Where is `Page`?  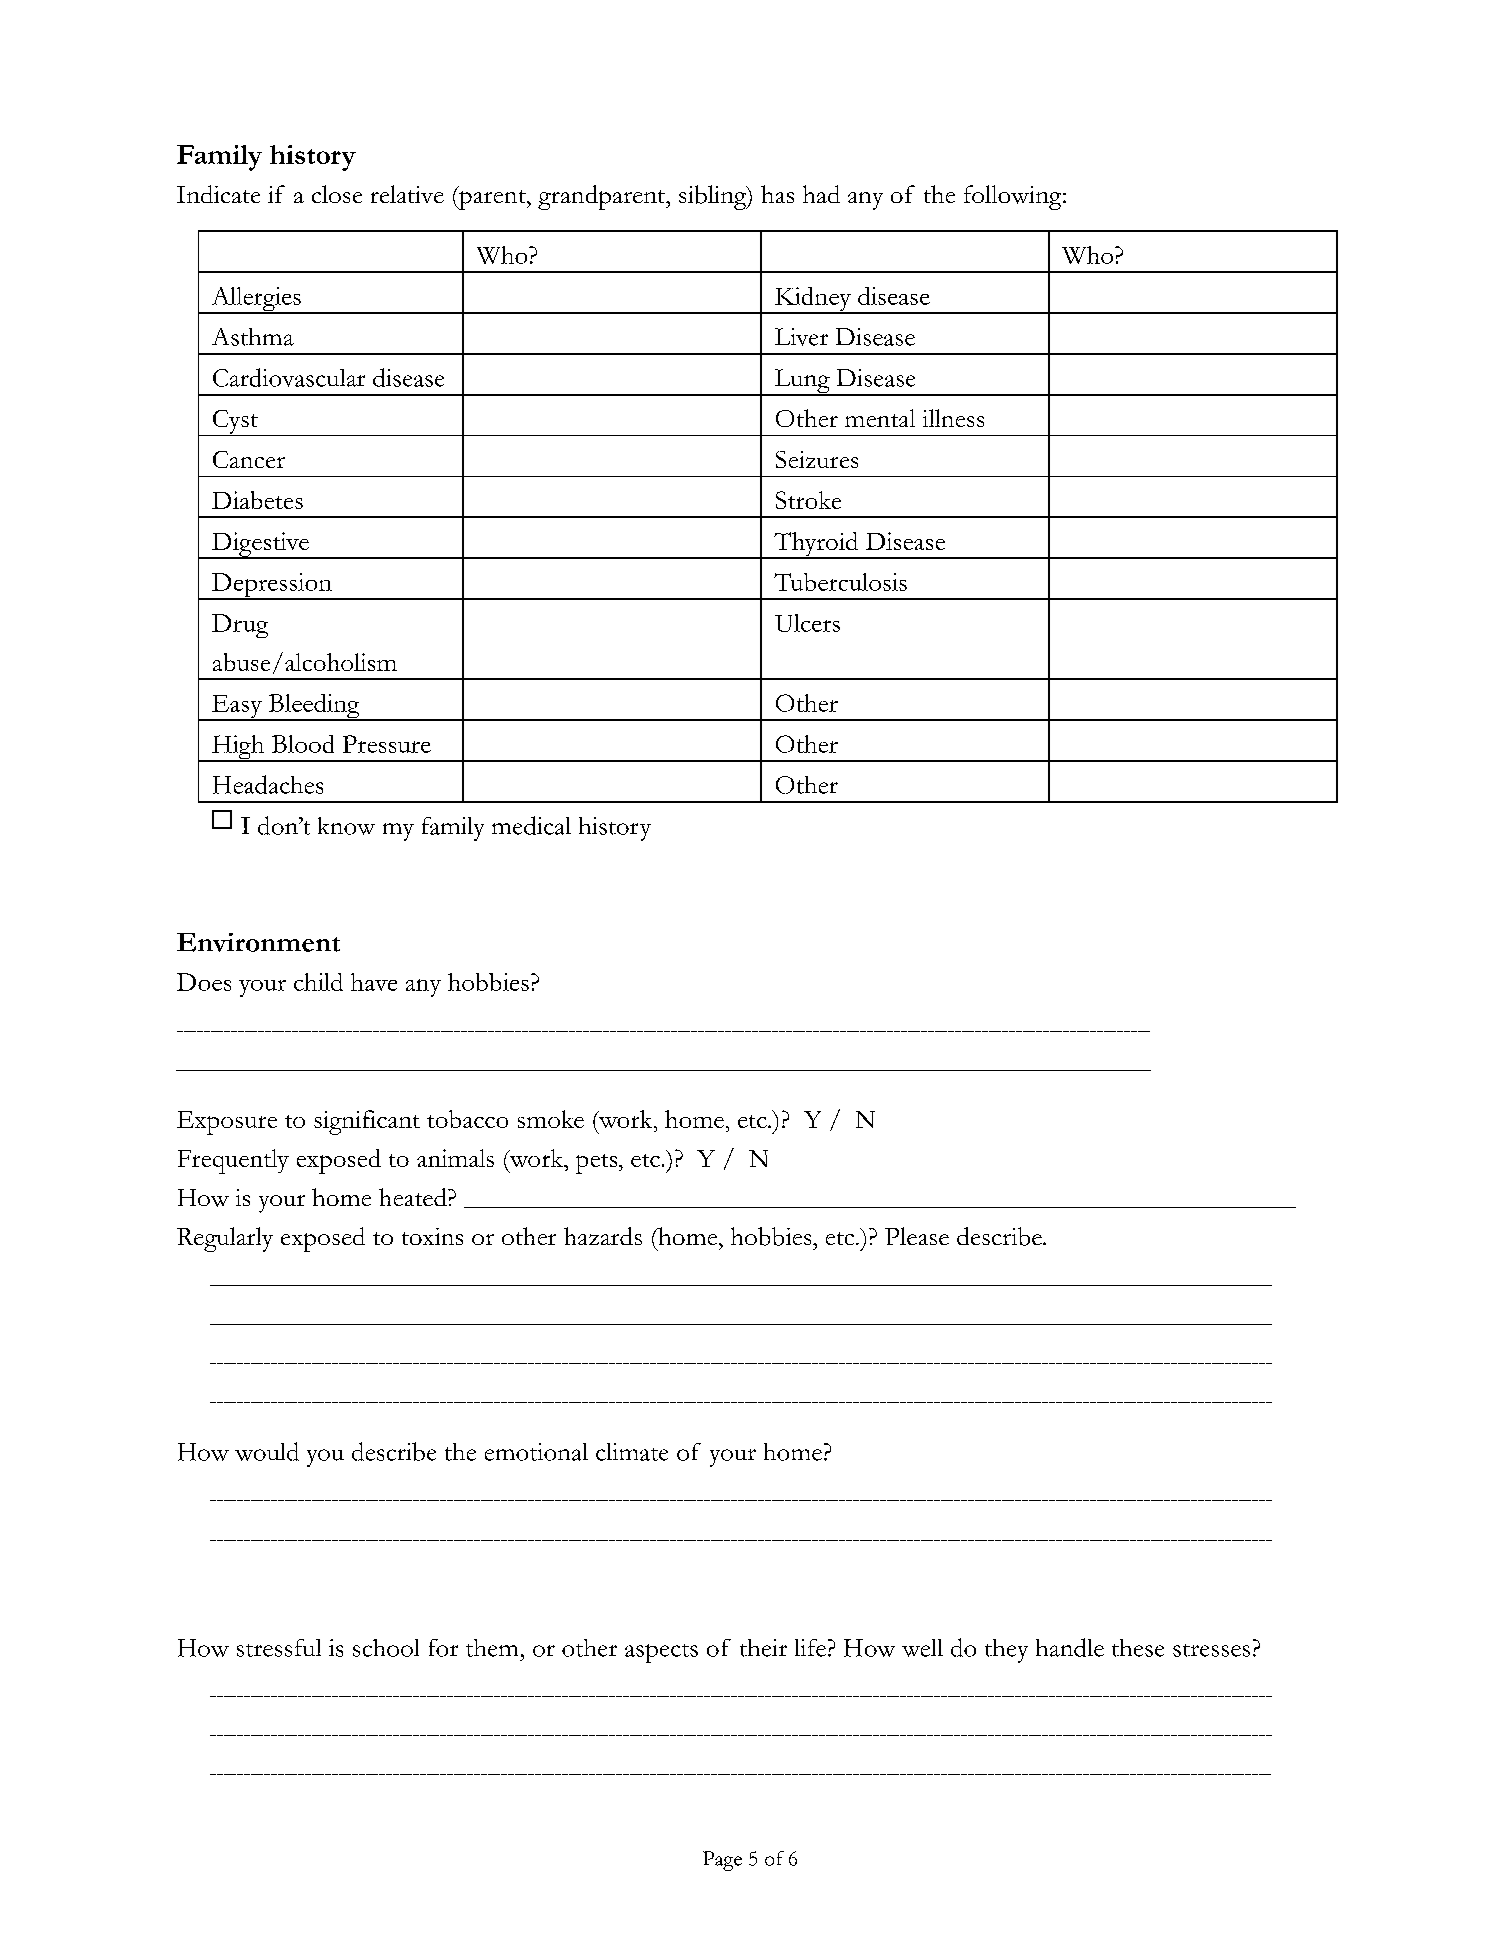
Page is located at coordinates (722, 1861).
